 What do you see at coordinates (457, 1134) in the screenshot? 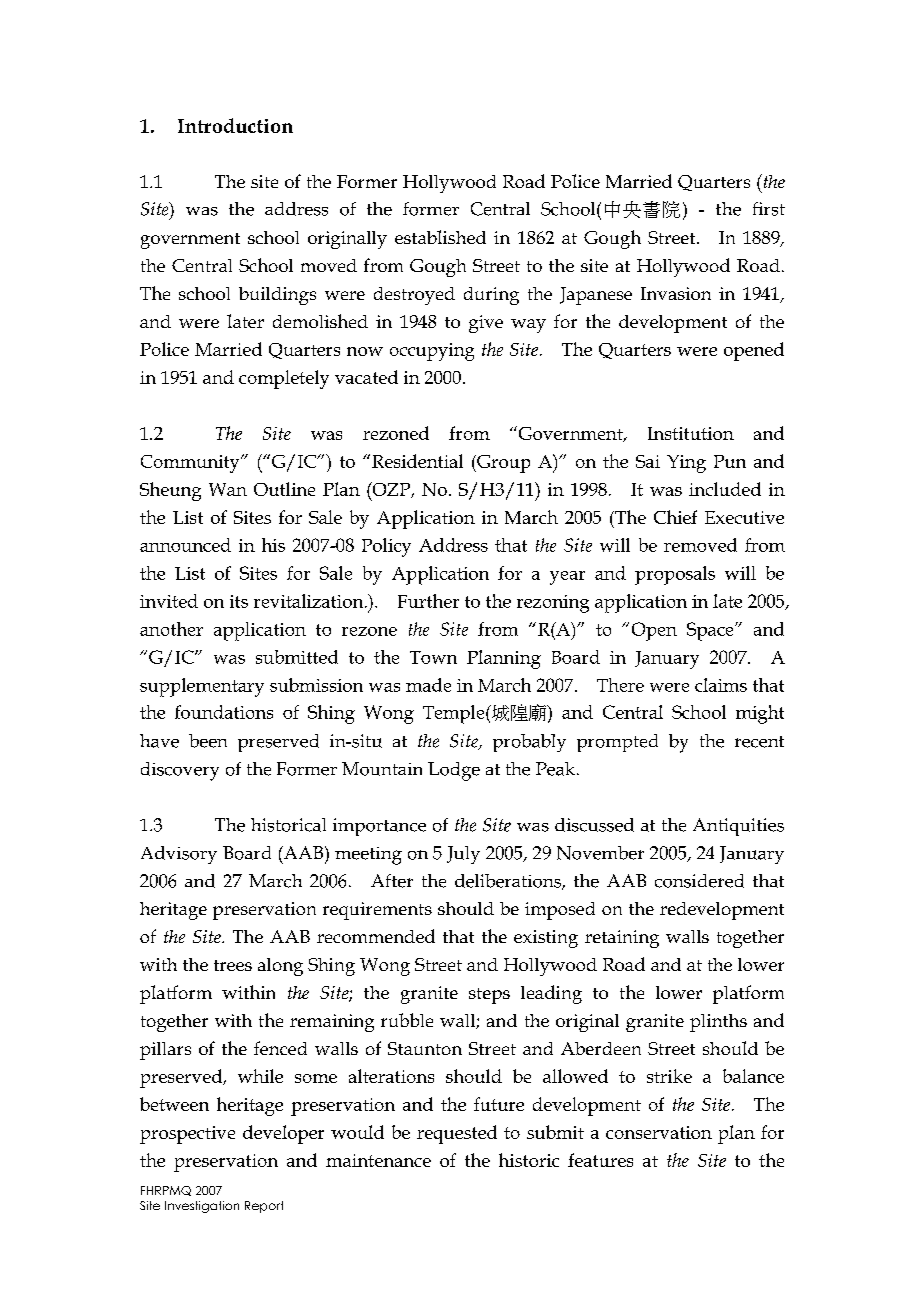
I see `requested` at bounding box center [457, 1134].
